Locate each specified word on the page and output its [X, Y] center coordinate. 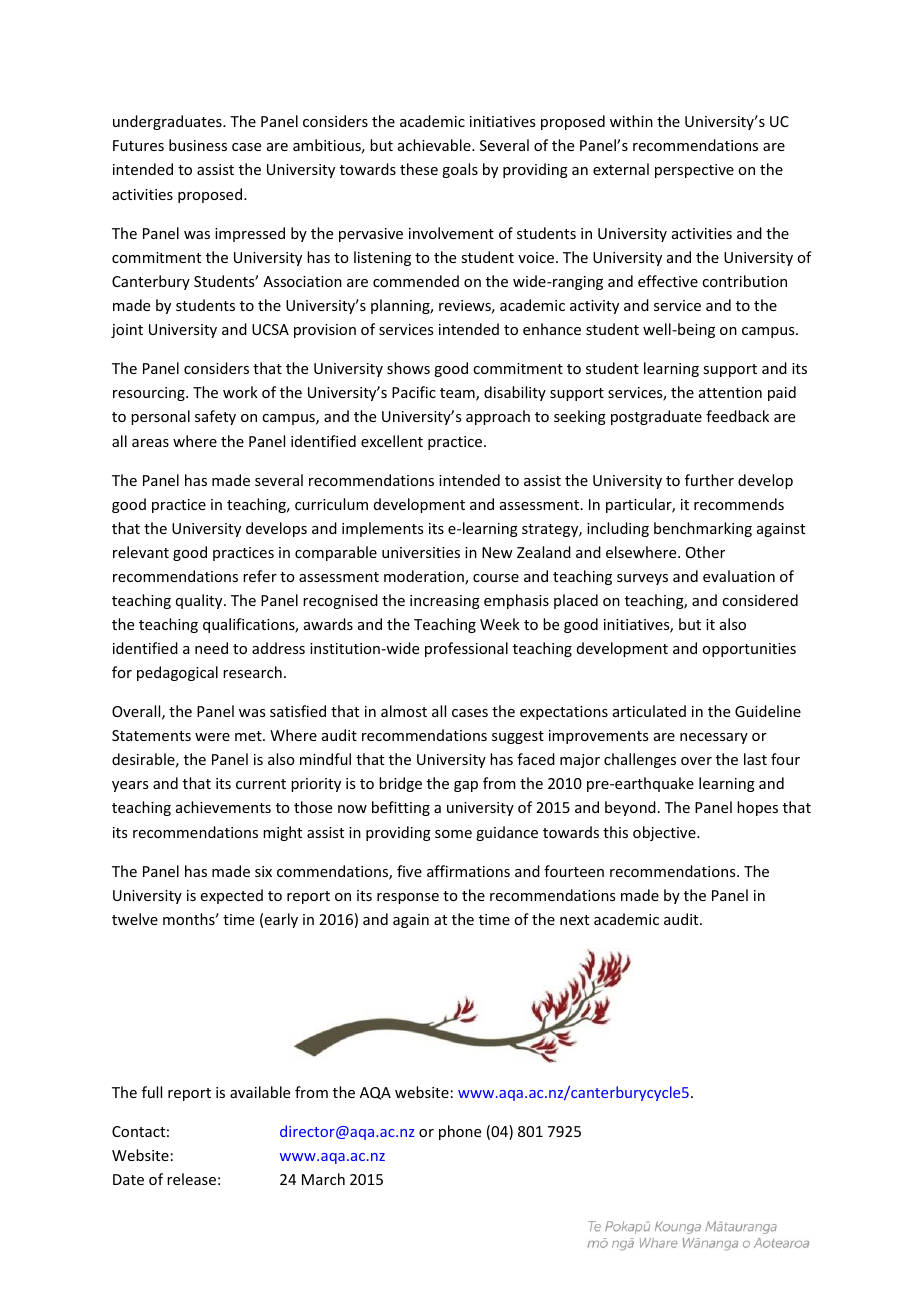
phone [460, 1132]
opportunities [749, 650]
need [211, 648]
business [198, 145]
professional [466, 649]
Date [128, 1179]
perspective [694, 171]
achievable [435, 145]
